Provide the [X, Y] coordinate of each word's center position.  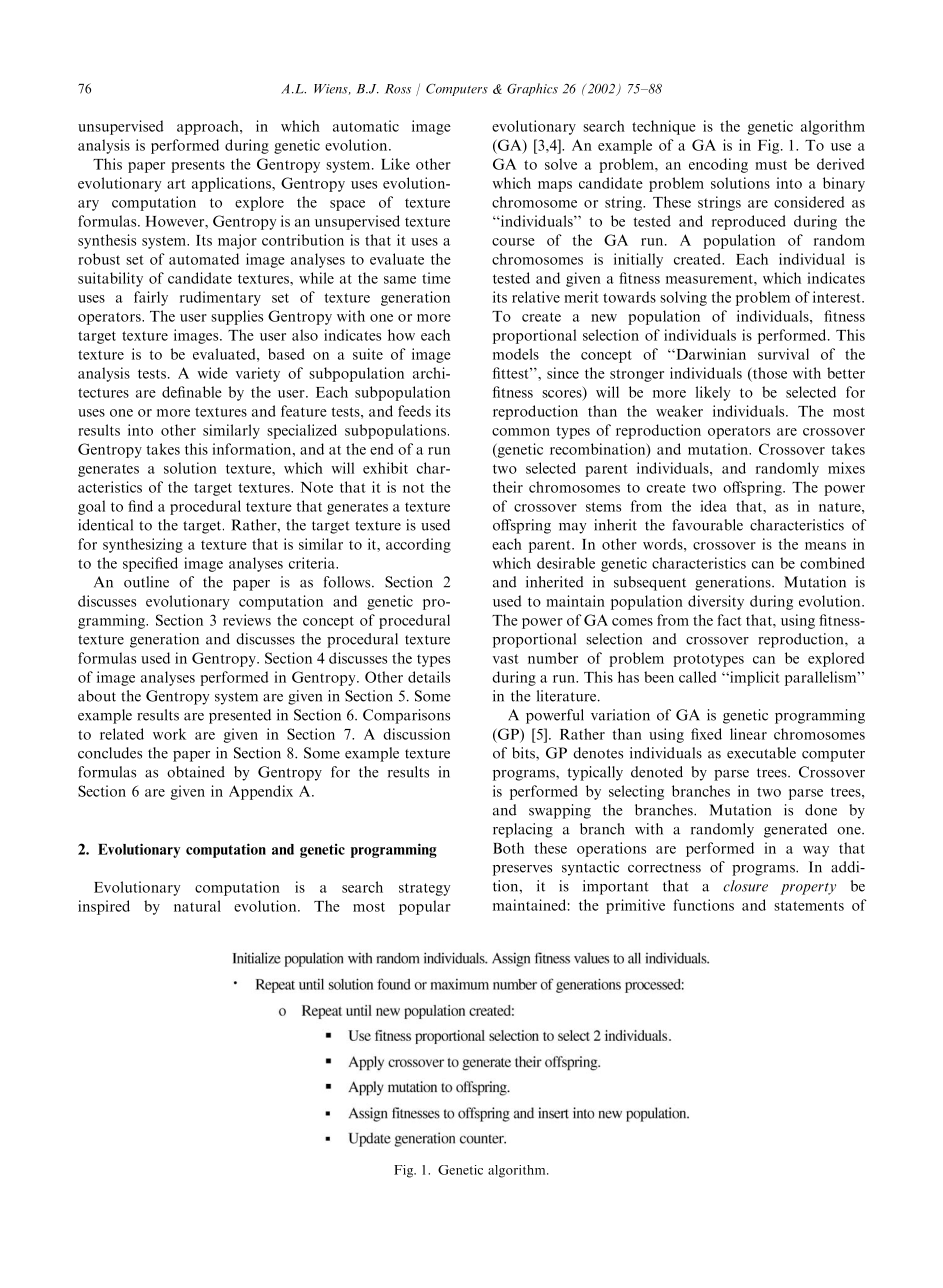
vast [506, 659]
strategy [424, 889]
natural [197, 906]
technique [664, 127]
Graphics [532, 89]
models [516, 354]
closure [745, 886]
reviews [247, 620]
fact [730, 620]
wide [213, 373]
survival [783, 354]
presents [198, 166]
